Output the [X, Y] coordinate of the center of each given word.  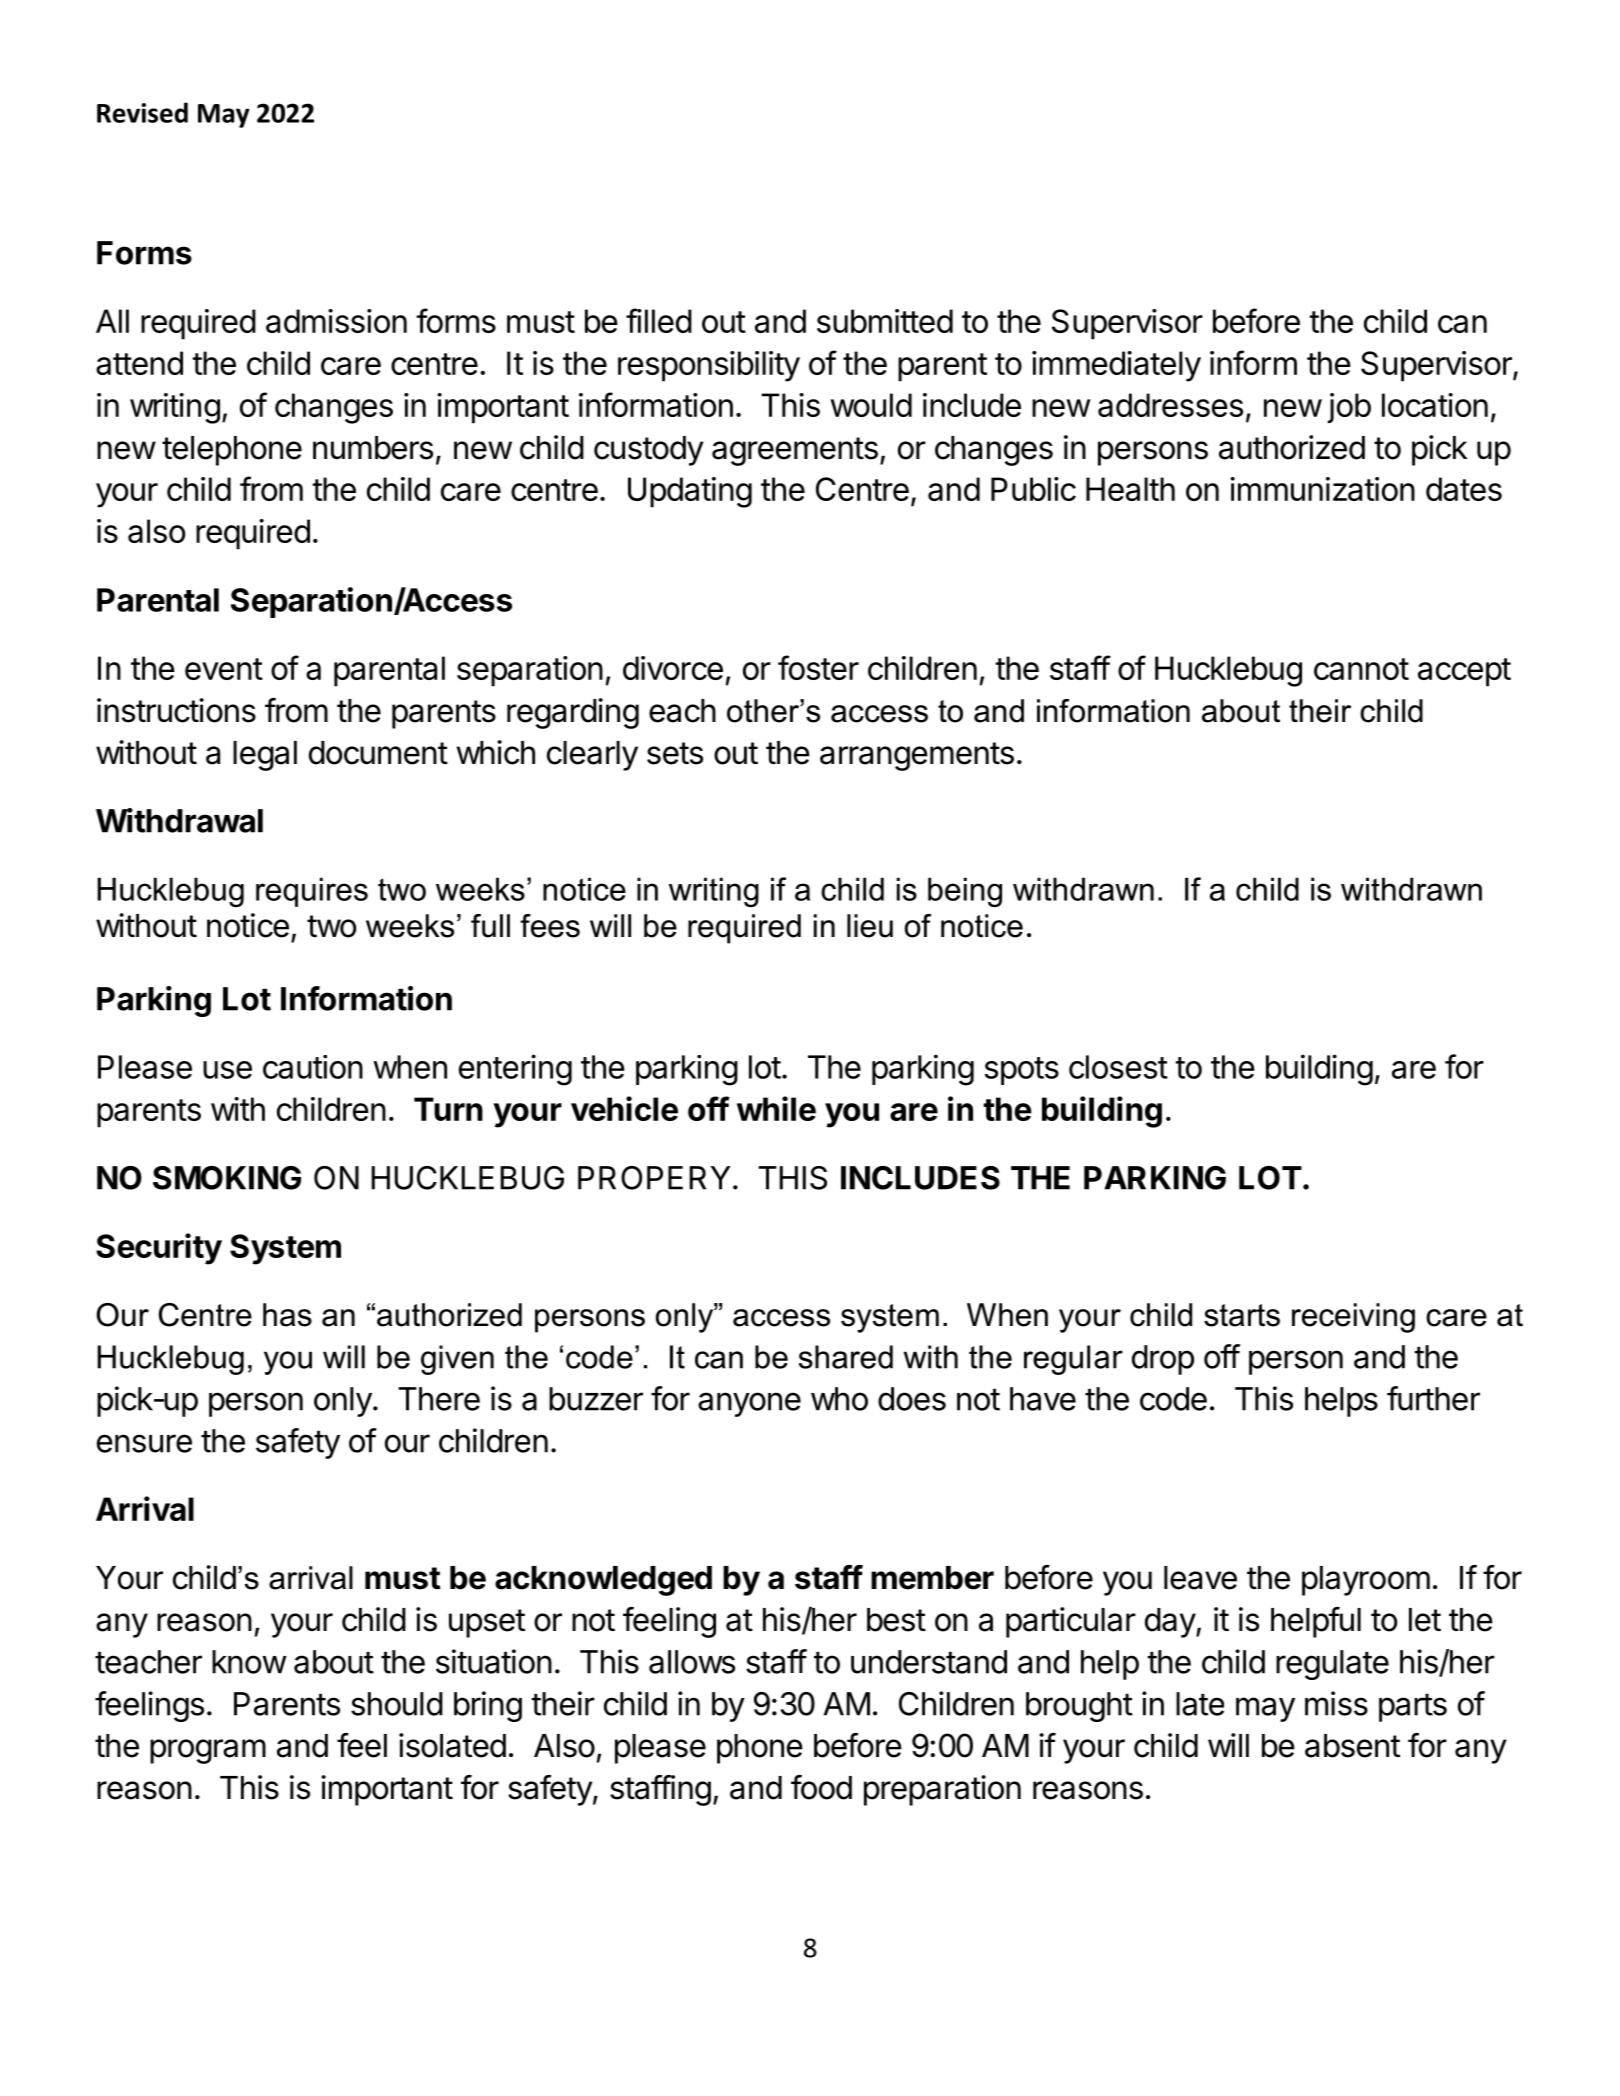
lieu [870, 926]
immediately [1116, 366]
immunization [1322, 489]
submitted [885, 321]
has [287, 1315]
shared [846, 1357]
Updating [690, 492]
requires [312, 892]
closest [1118, 1067]
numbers [373, 448]
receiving [1353, 1318]
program [208, 1751]
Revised [142, 112]
